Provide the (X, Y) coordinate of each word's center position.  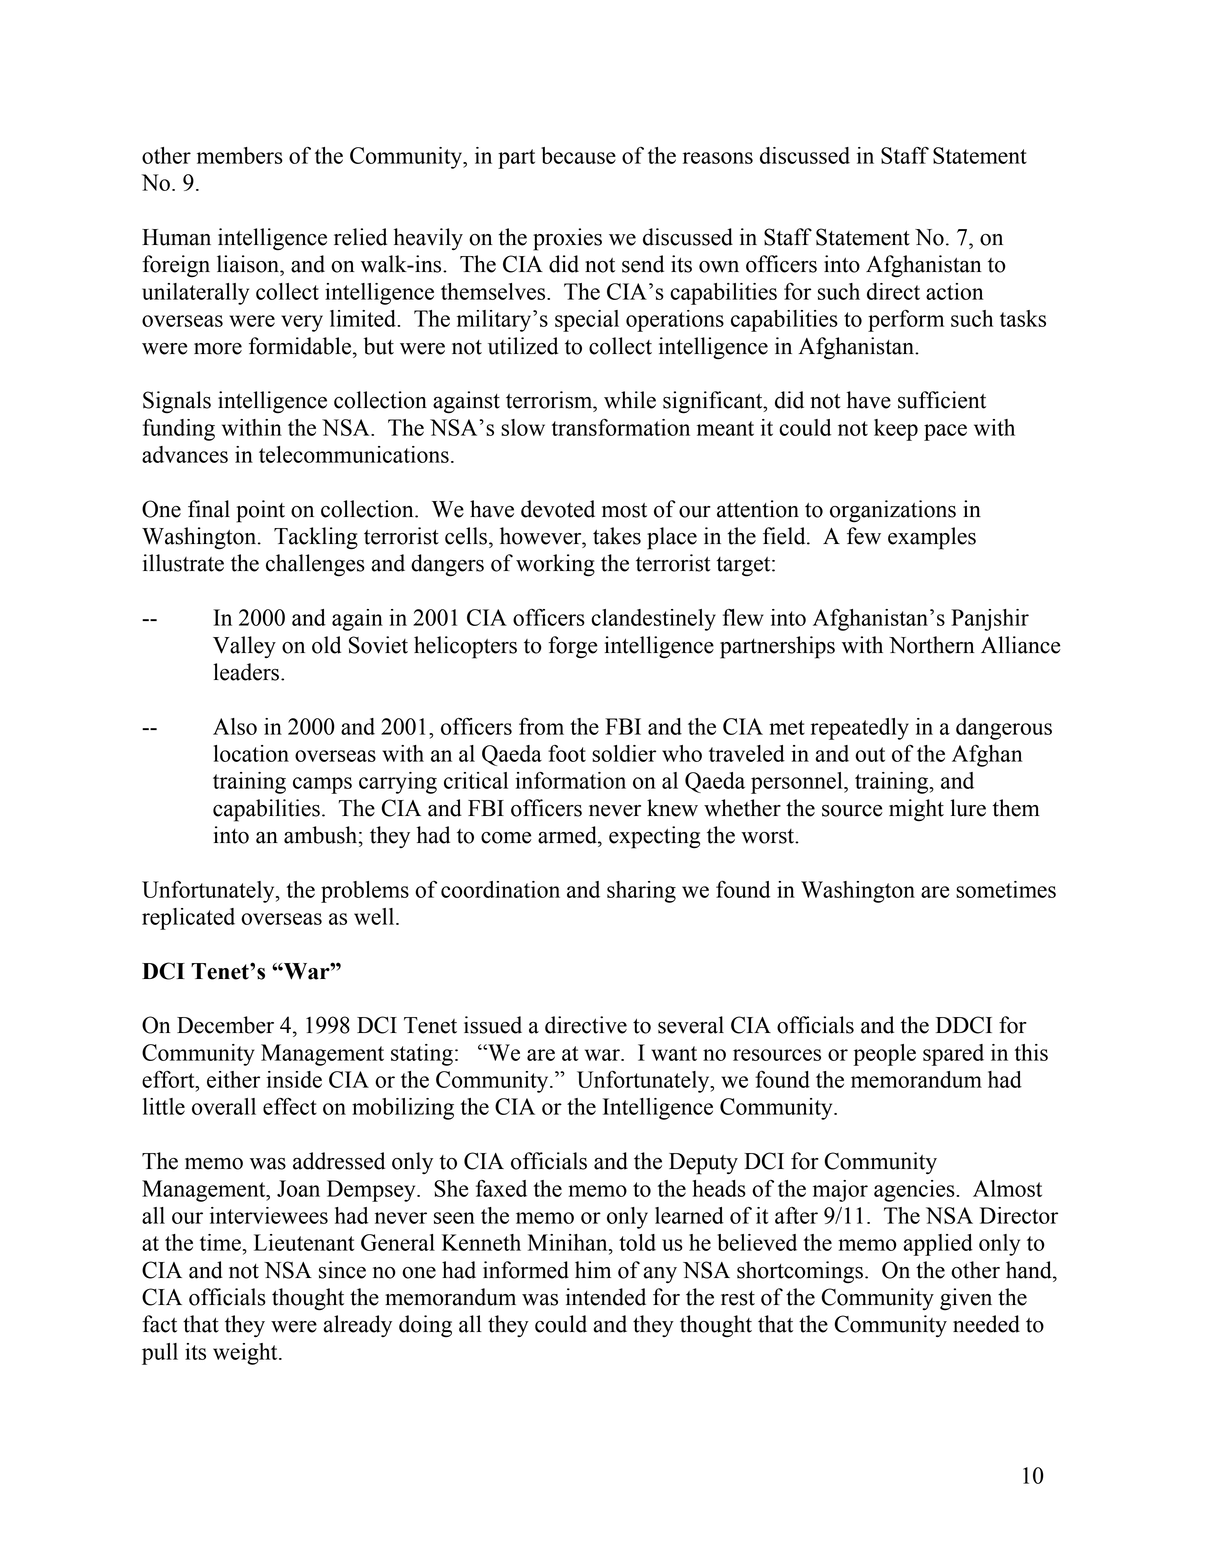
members (240, 155)
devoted (558, 509)
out (870, 754)
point (260, 511)
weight (246, 1354)
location (251, 753)
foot (567, 753)
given (966, 1299)
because (578, 155)
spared (953, 1055)
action (955, 291)
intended (606, 1297)
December (225, 1025)
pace (945, 432)
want (674, 1053)
